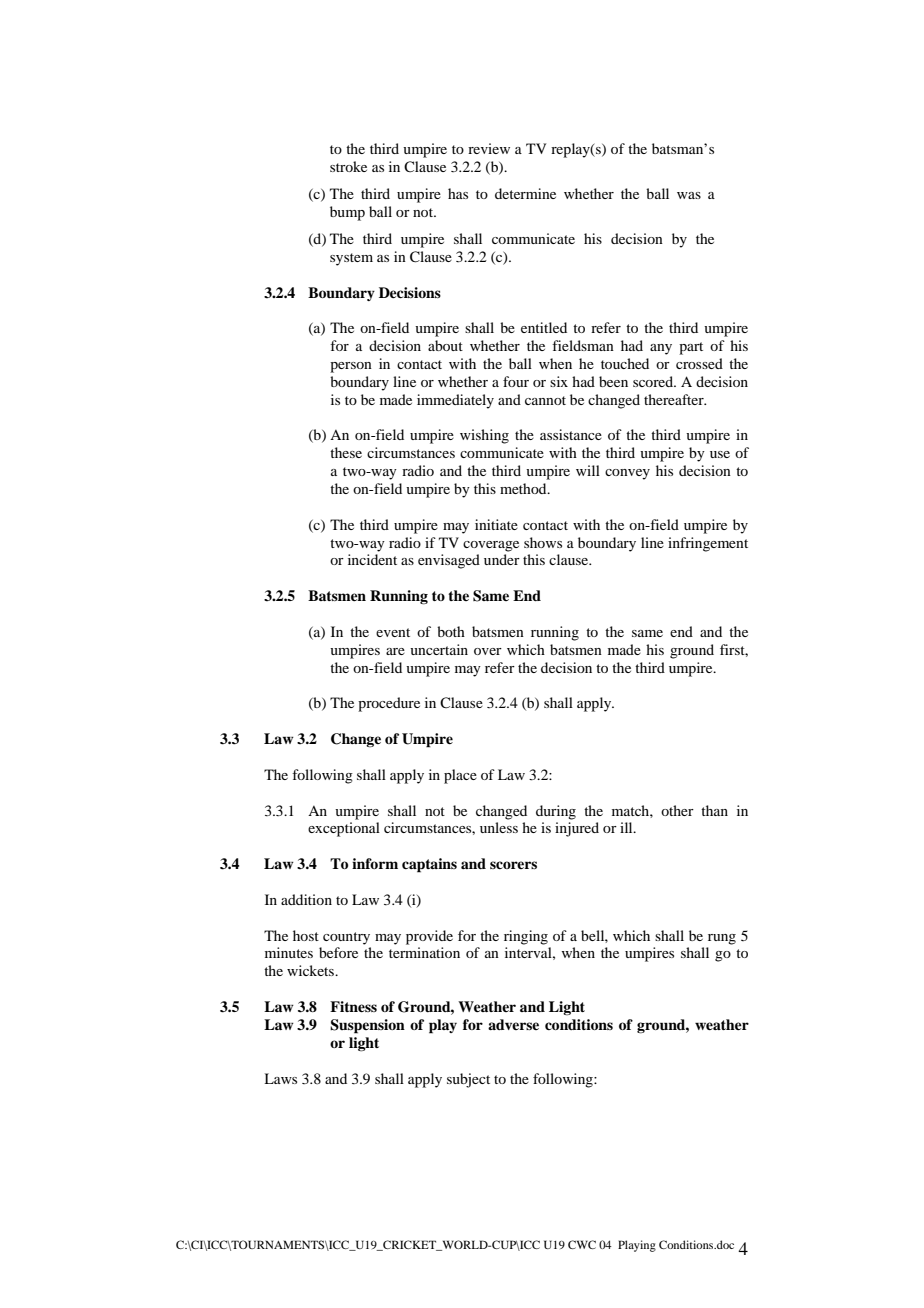 The width and height of the screenshot is (924, 1308). What do you see at coordinates (344, 829) in the screenshot?
I see `exceptional` at bounding box center [344, 829].
